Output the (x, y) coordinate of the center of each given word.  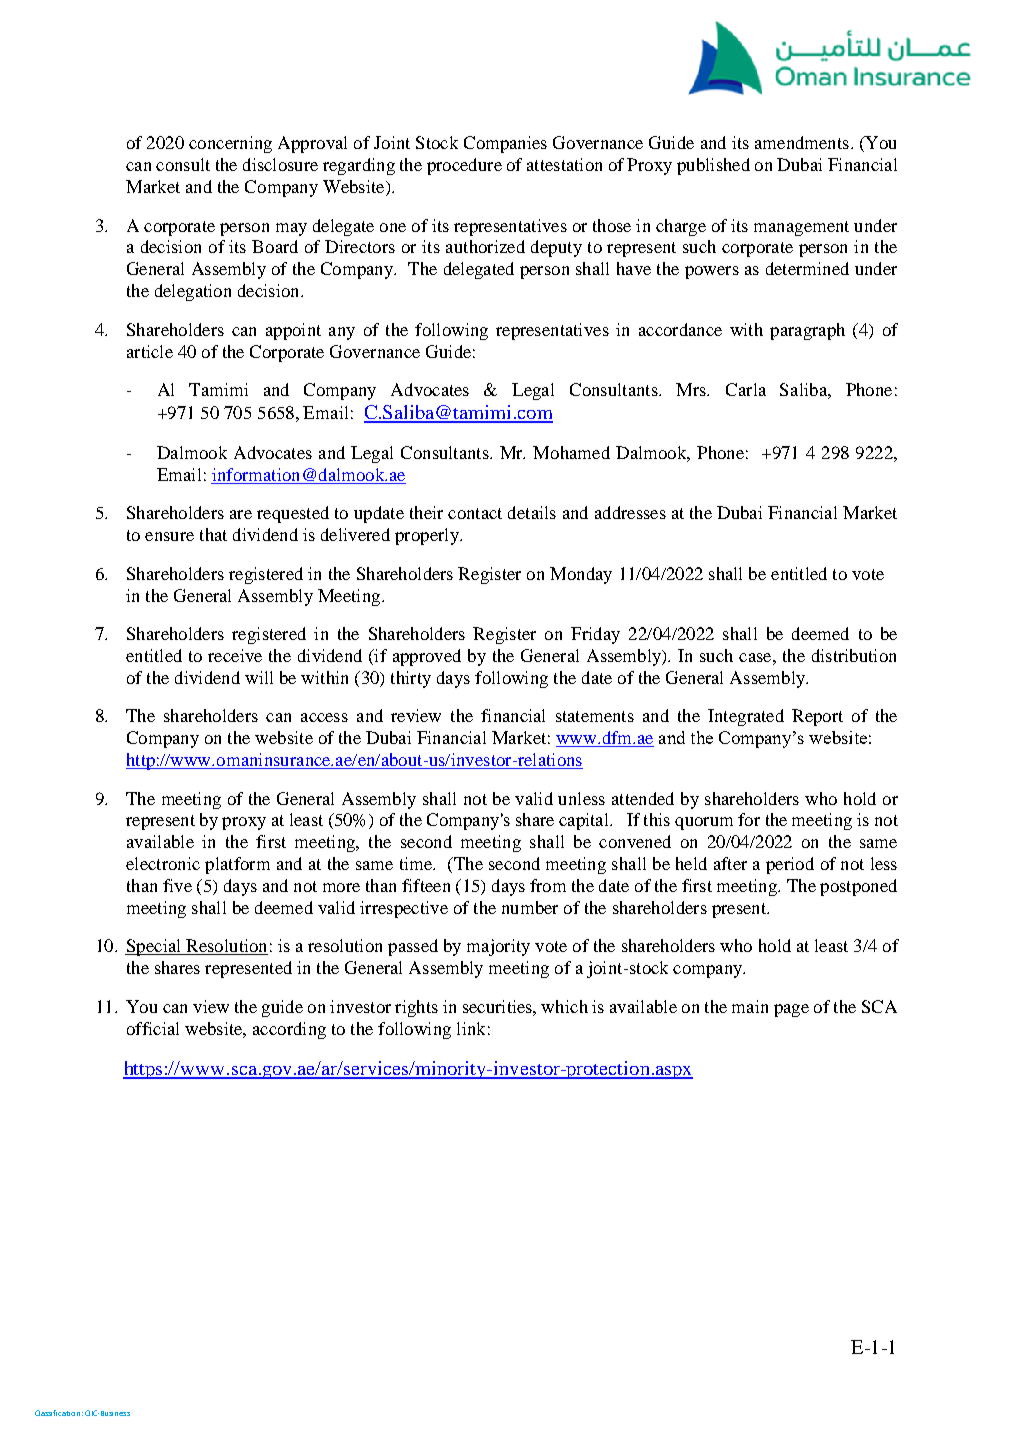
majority (498, 947)
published (713, 166)
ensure (169, 536)
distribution (854, 655)
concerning (230, 144)
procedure (464, 166)
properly (428, 536)
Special (154, 947)
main (750, 1006)
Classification (57, 1413)
